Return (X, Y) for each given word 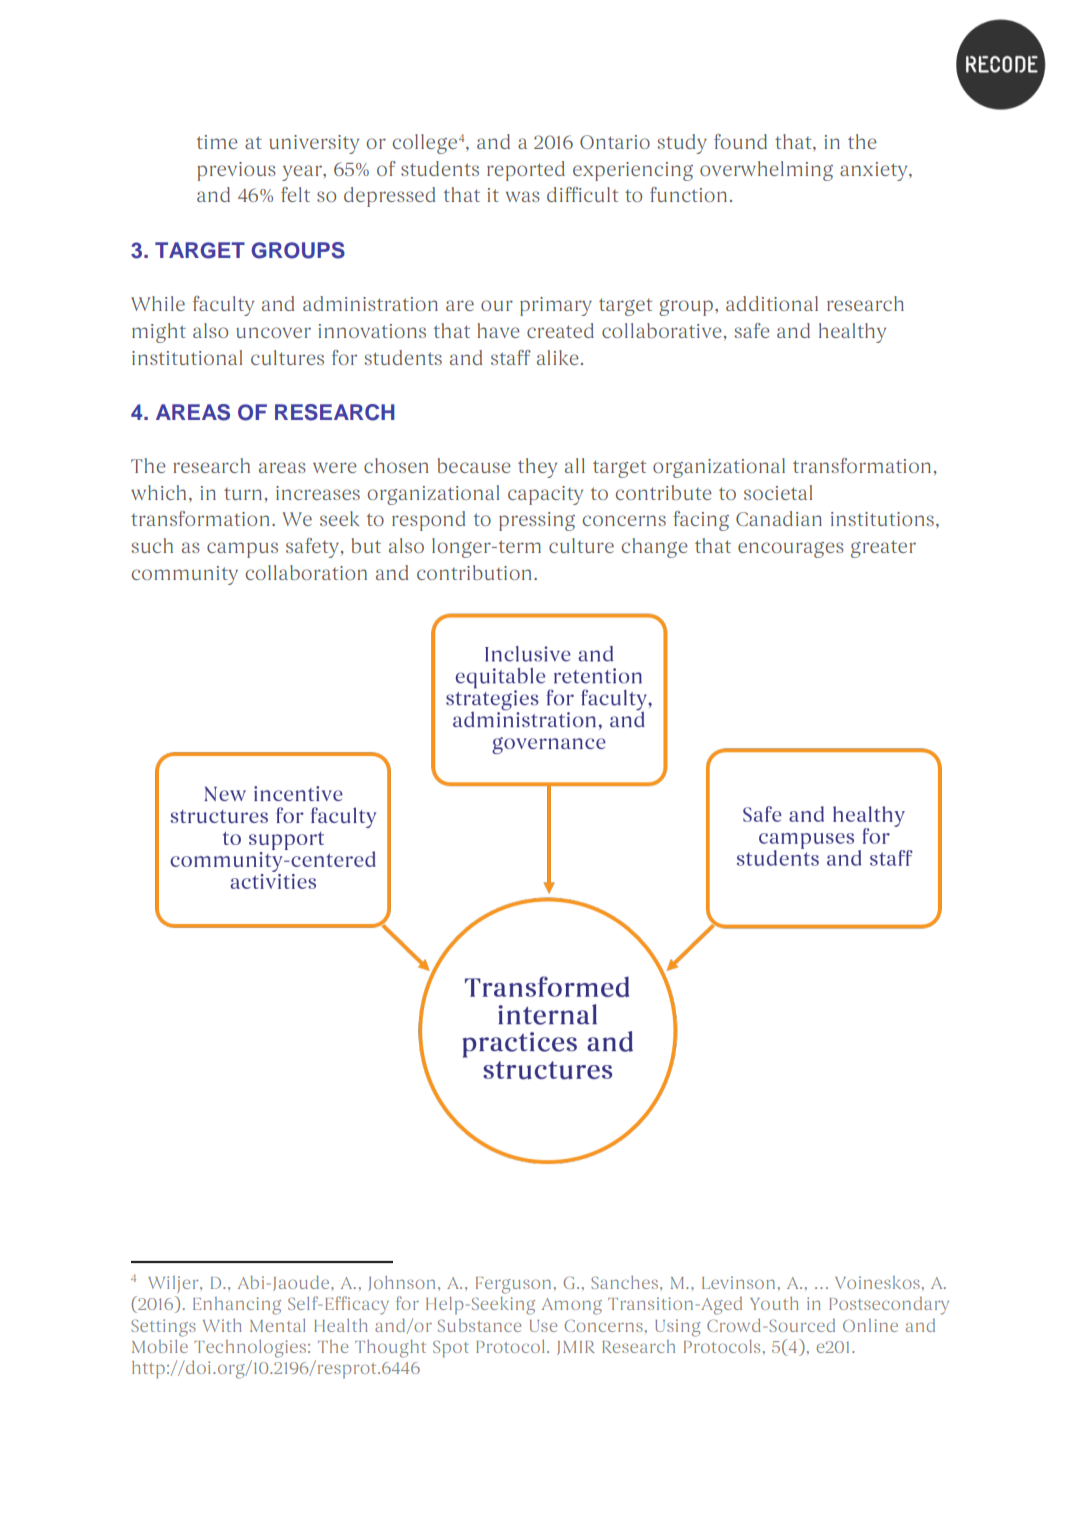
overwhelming (766, 171)
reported (526, 171)
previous (236, 171)
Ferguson (513, 1285)
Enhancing (237, 1306)
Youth (774, 1303)
